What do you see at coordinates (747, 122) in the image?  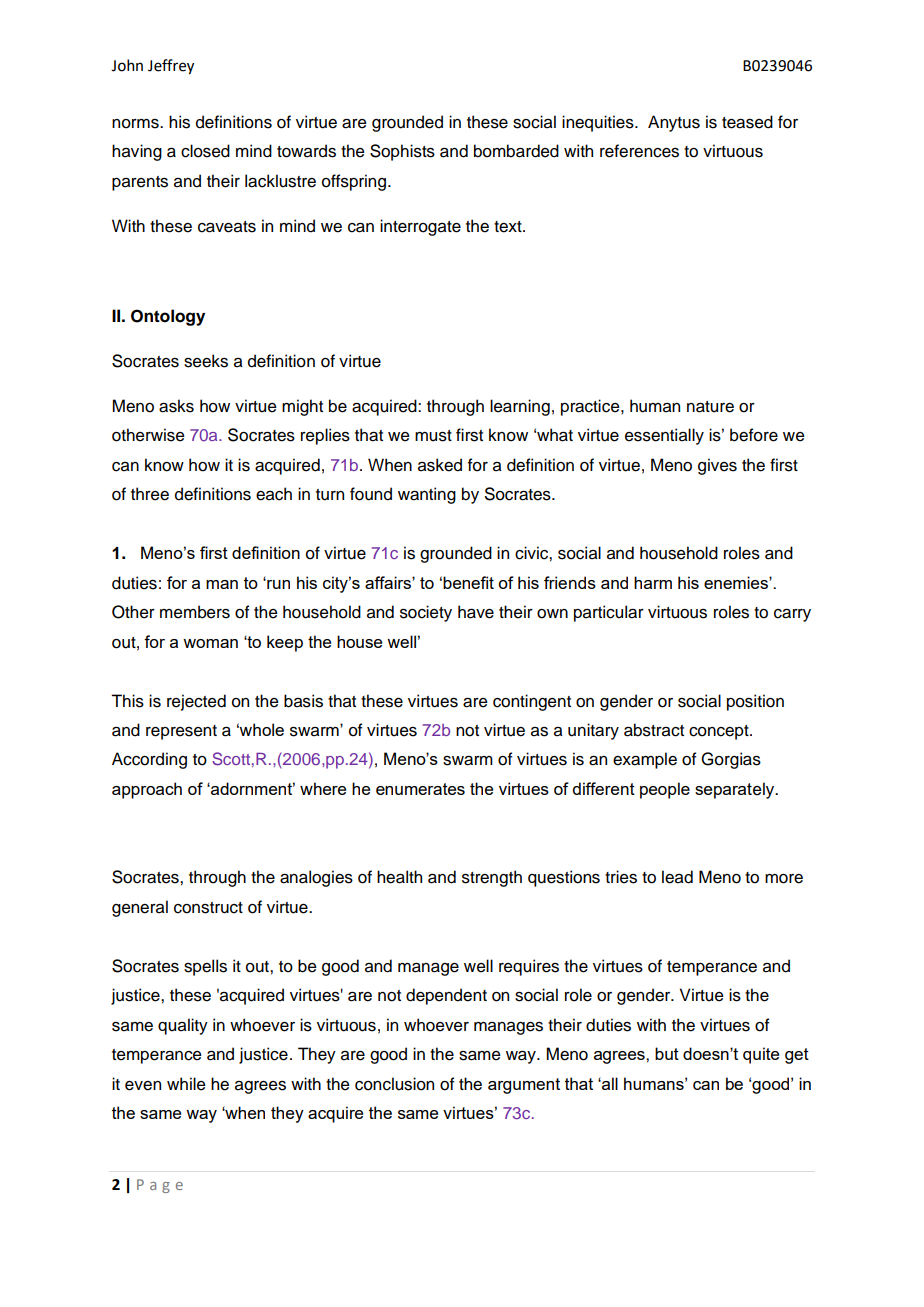 I see `teased` at bounding box center [747, 122].
